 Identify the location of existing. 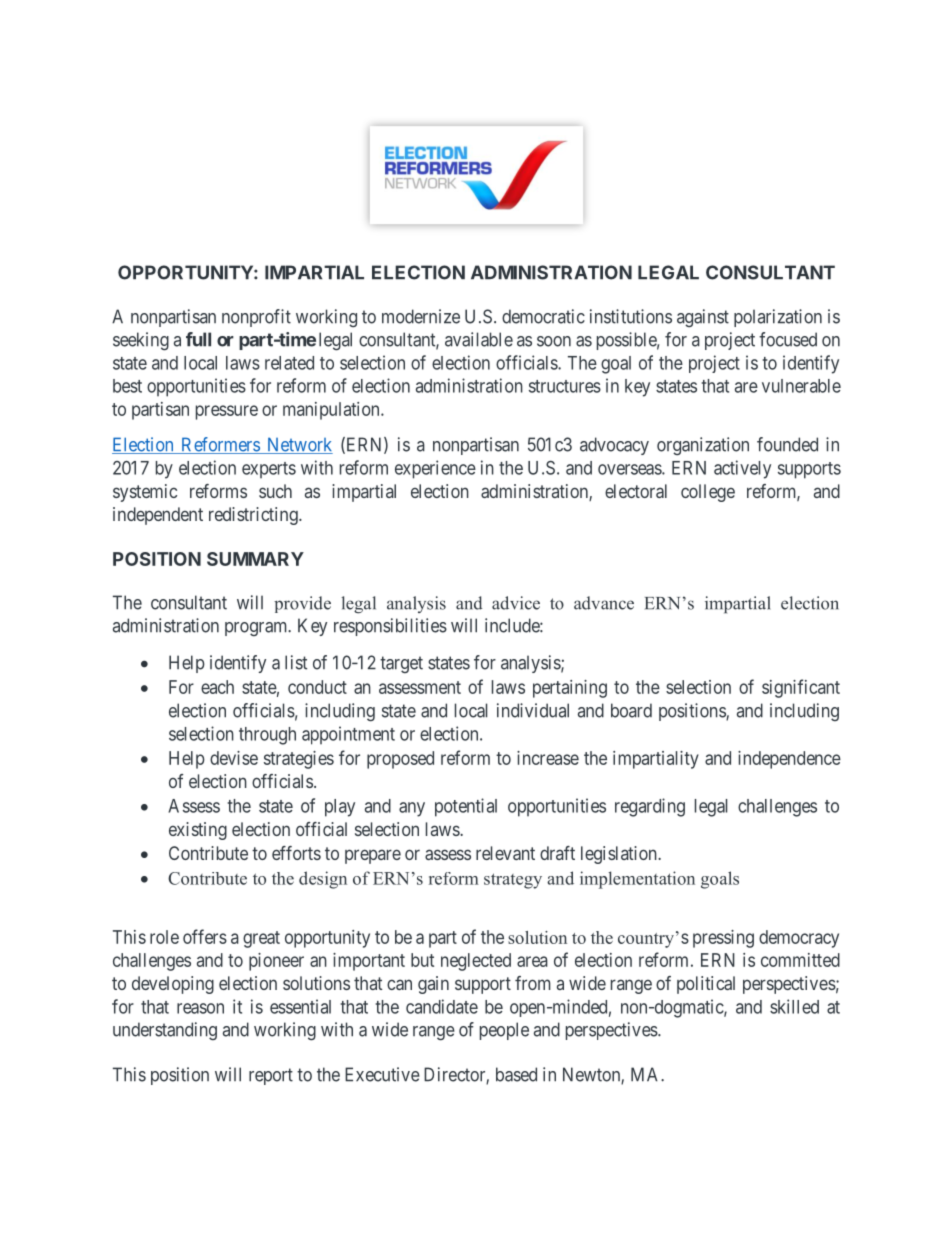
(198, 831).
